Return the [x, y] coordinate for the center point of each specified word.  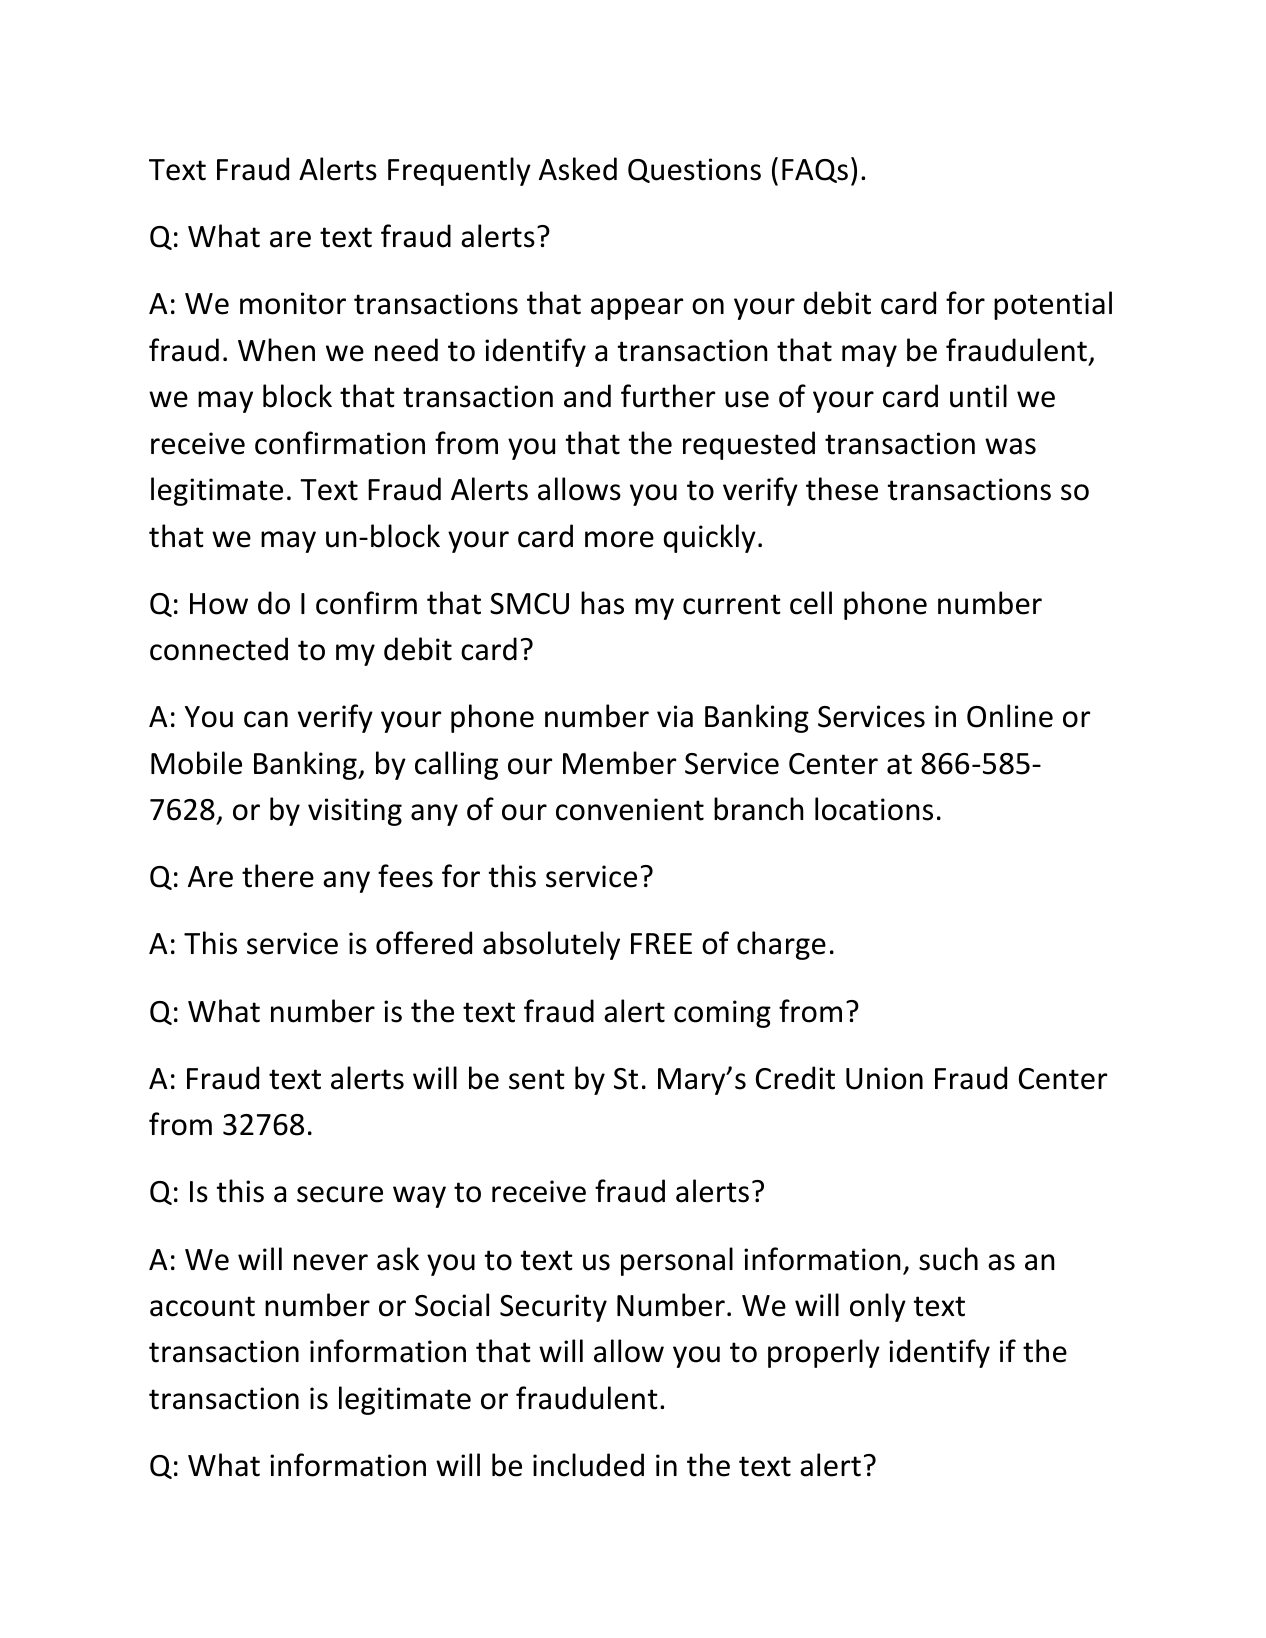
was [1010, 446]
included [588, 1465]
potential [1053, 305]
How [219, 604]
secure [340, 1194]
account [202, 1306]
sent [537, 1079]
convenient [630, 809]
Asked [578, 169]
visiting [355, 812]
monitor [293, 303]
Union [884, 1078]
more [619, 539]
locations [874, 809]
